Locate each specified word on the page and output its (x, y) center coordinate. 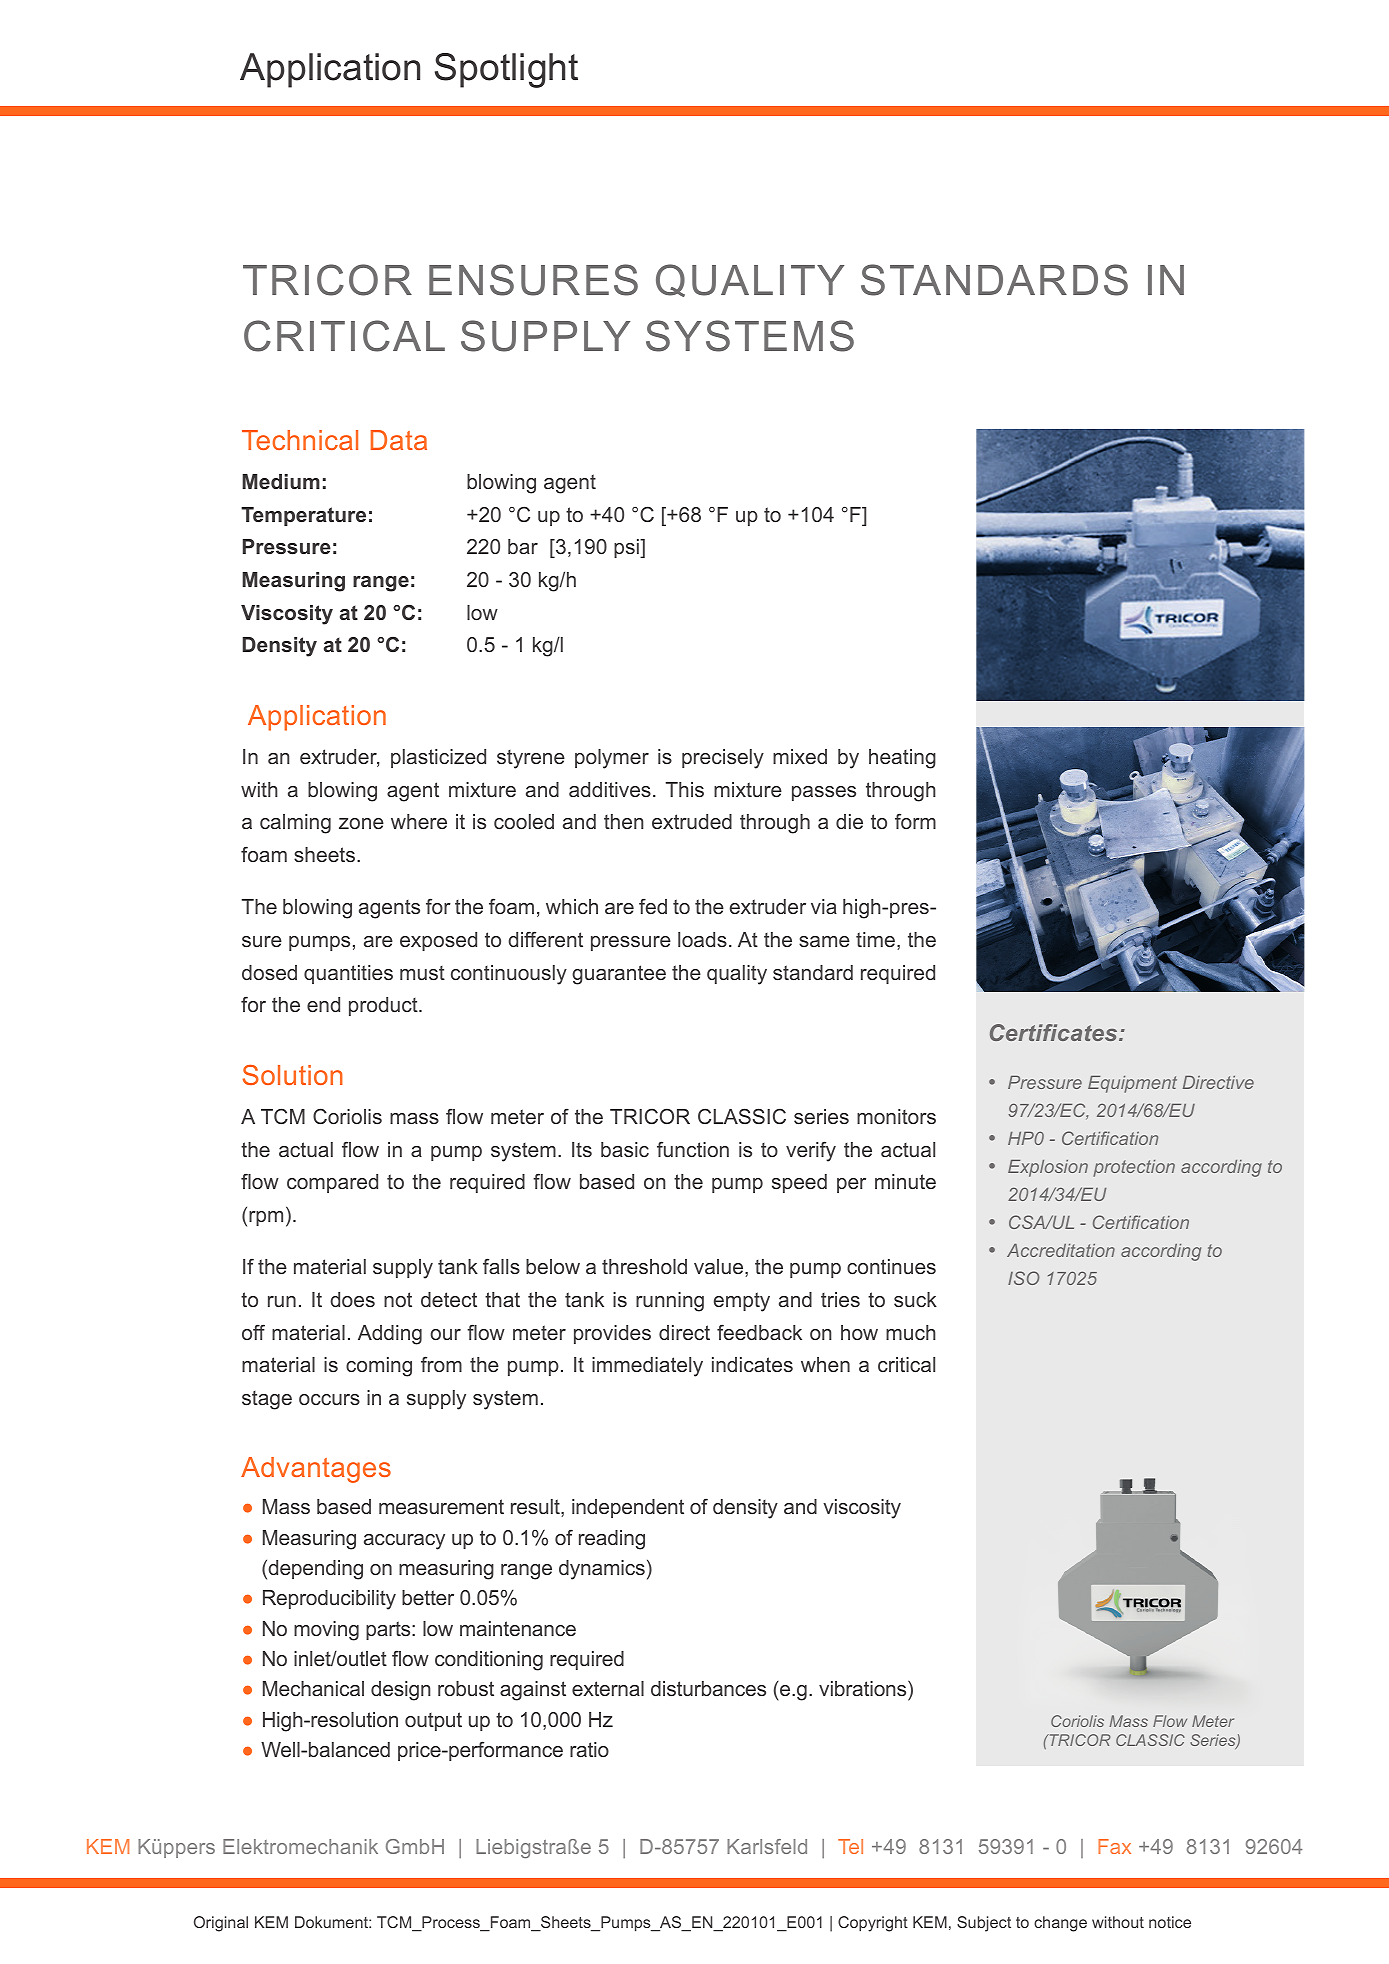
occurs (329, 1399)
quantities (348, 974)
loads (702, 939)
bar (523, 546)
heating (902, 759)
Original (221, 1924)
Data (399, 440)
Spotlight (506, 70)
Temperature (303, 516)
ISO (1024, 1278)
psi (627, 548)
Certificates (1055, 1032)
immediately (647, 1367)
